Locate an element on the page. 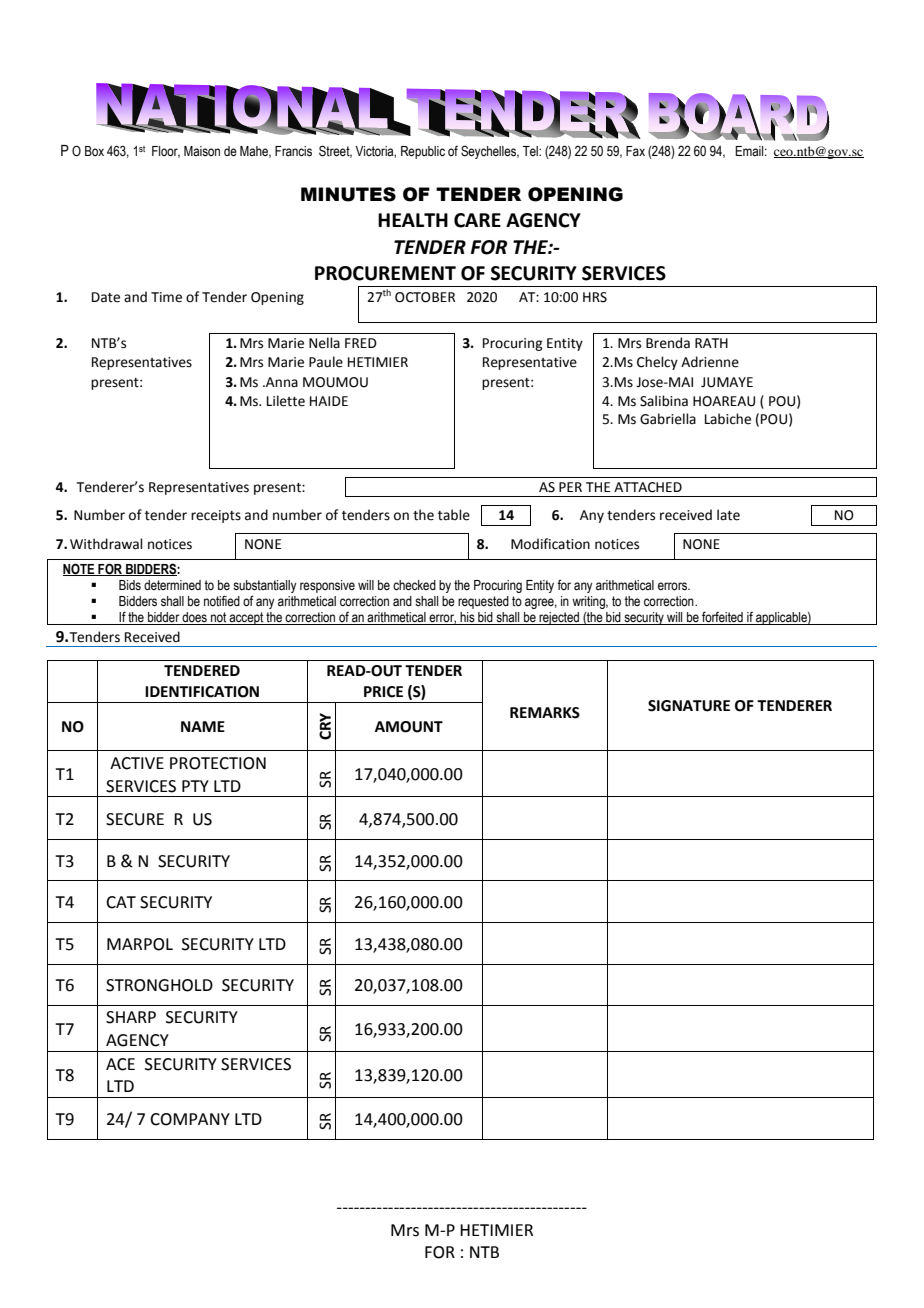 The width and height of the page is (924, 1308). Republic is located at coordinates (423, 152).
